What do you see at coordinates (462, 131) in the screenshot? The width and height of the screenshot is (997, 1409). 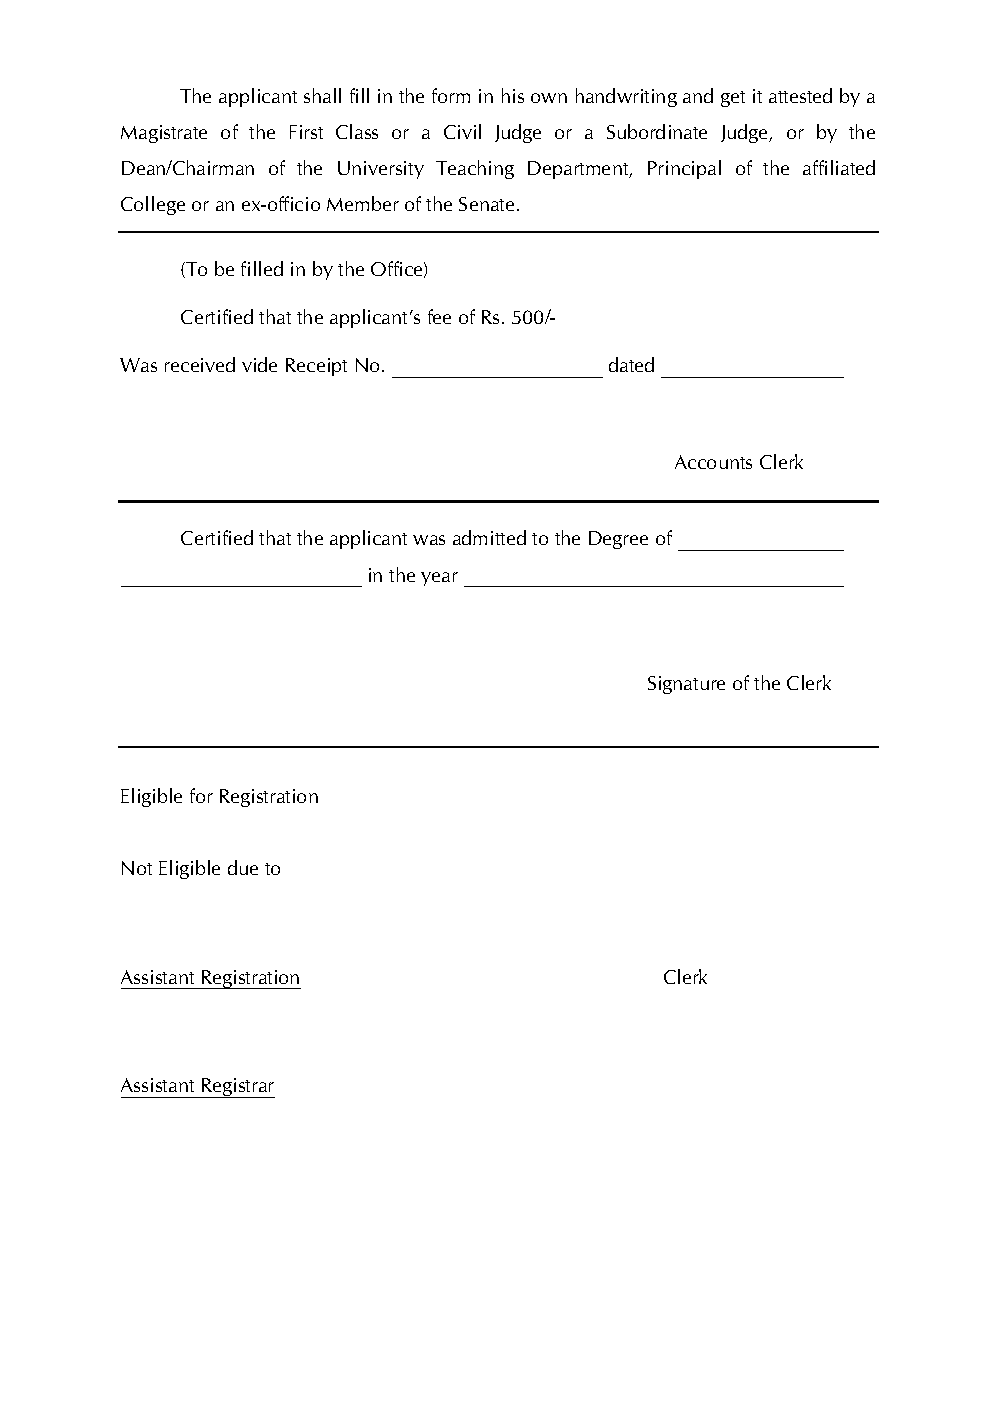 I see `Civil` at bounding box center [462, 131].
